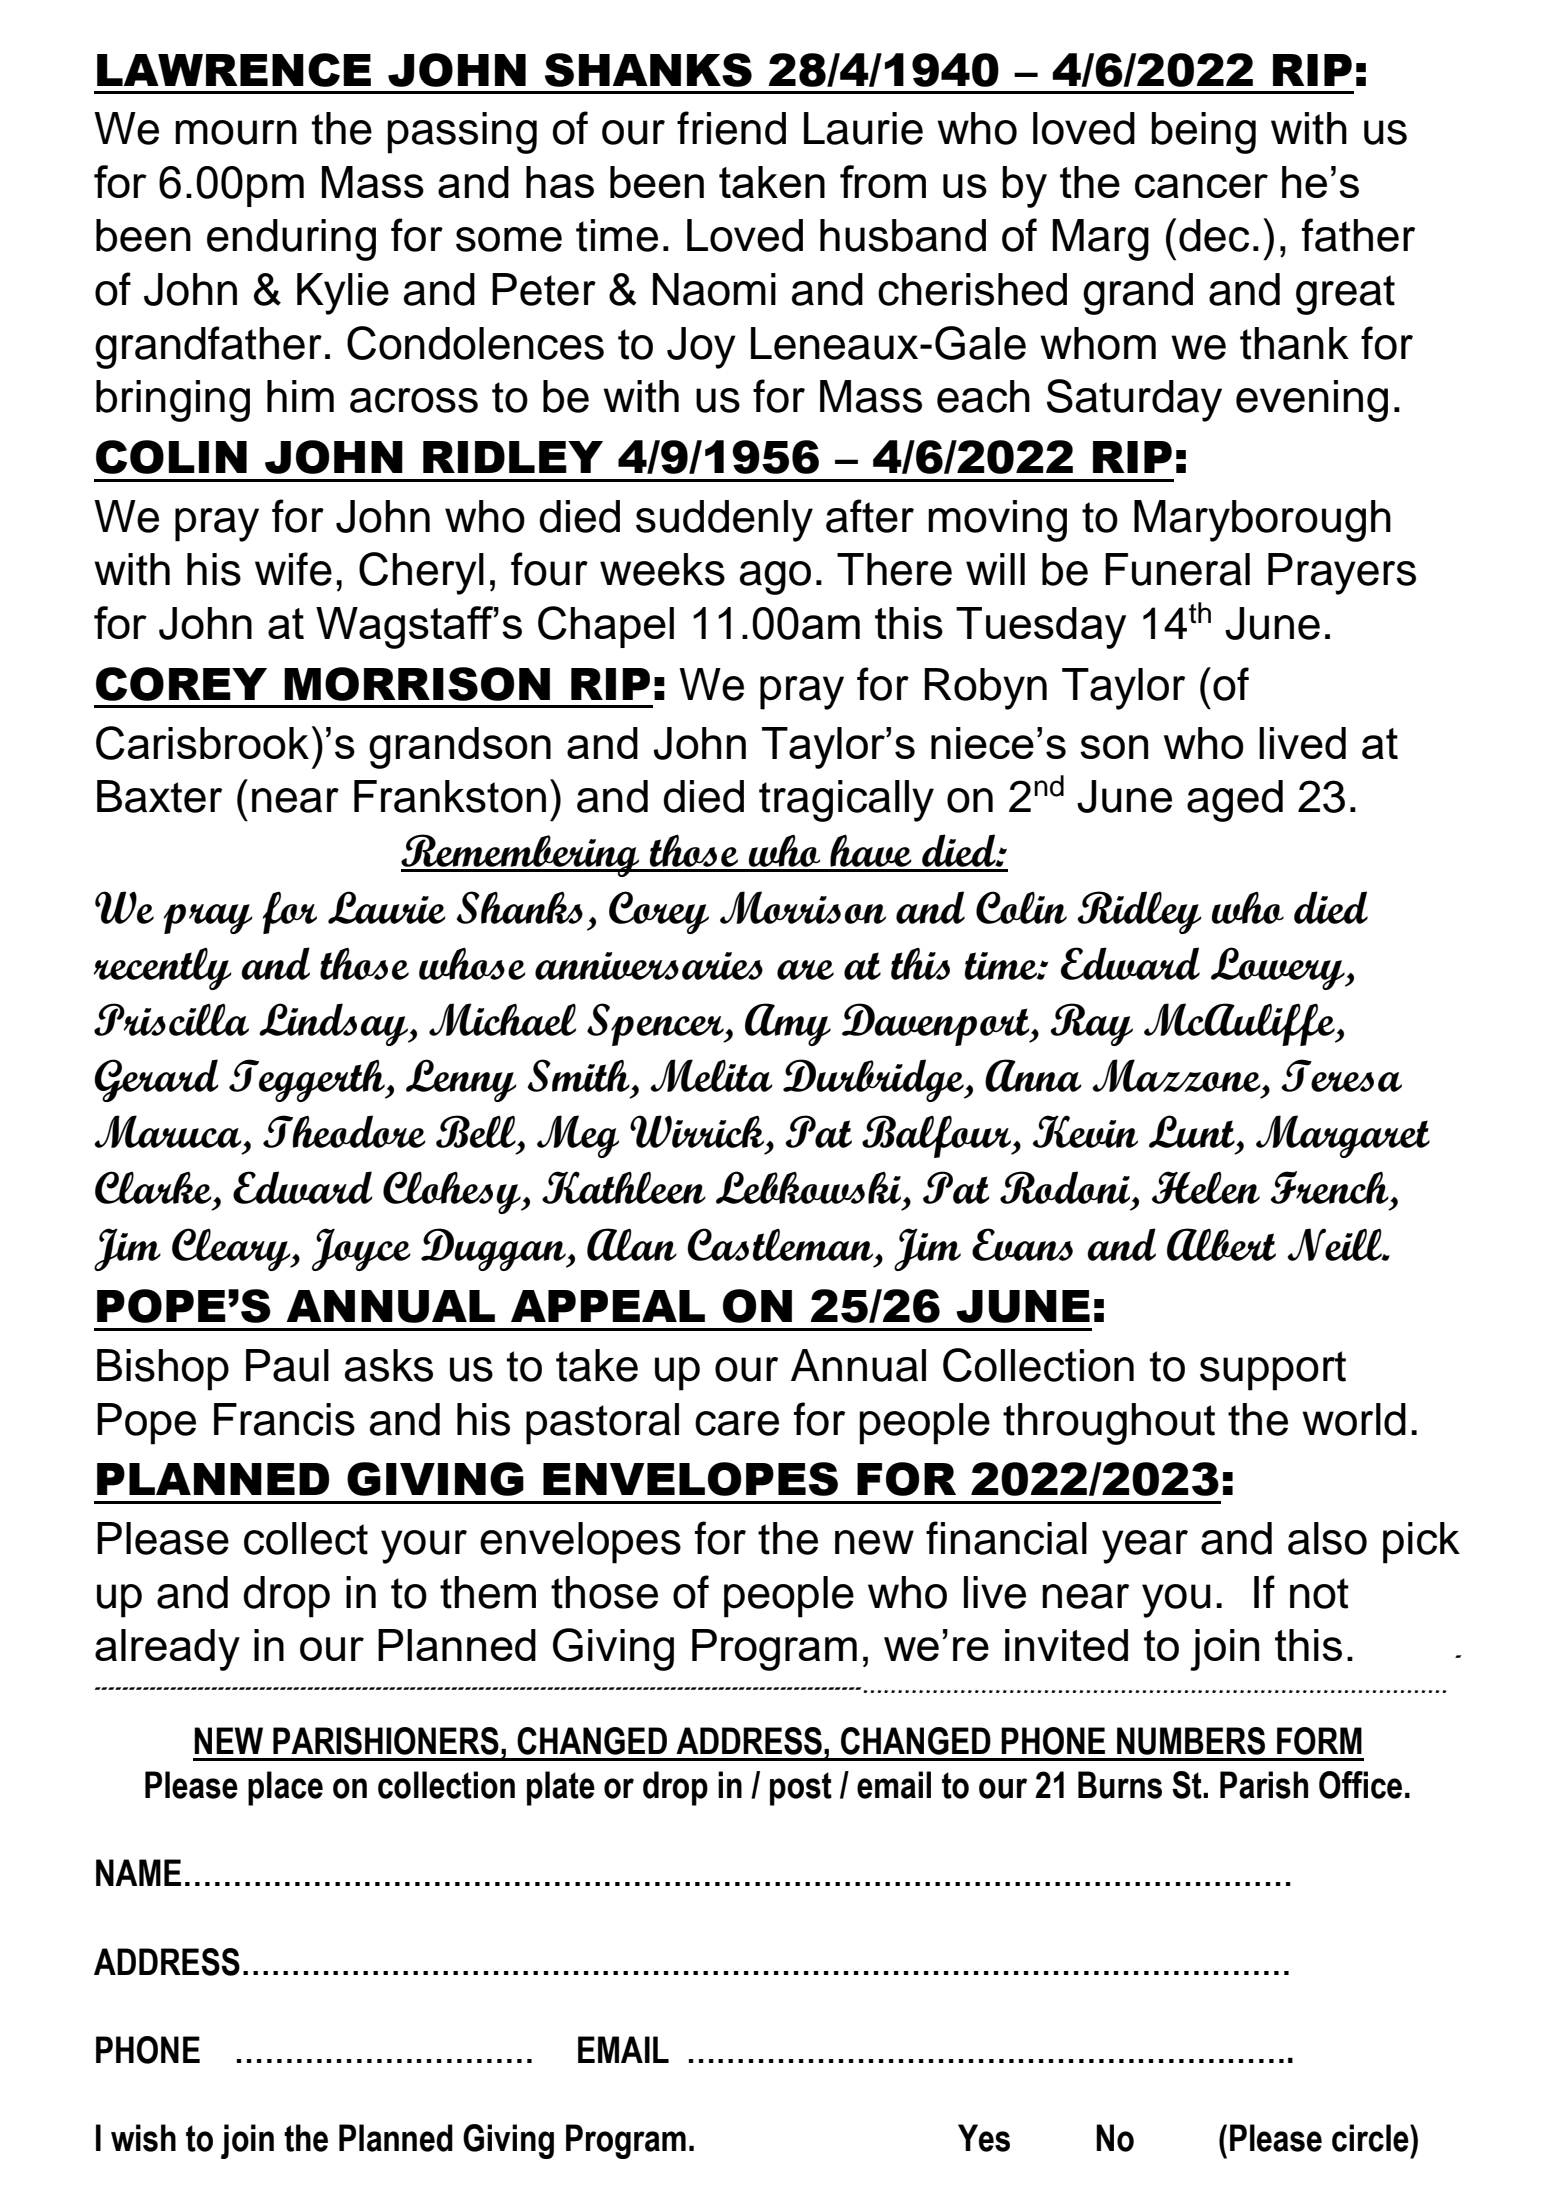  Describe the element at coordinates (159, 796) in the screenshot. I see `Baxter` at that location.
